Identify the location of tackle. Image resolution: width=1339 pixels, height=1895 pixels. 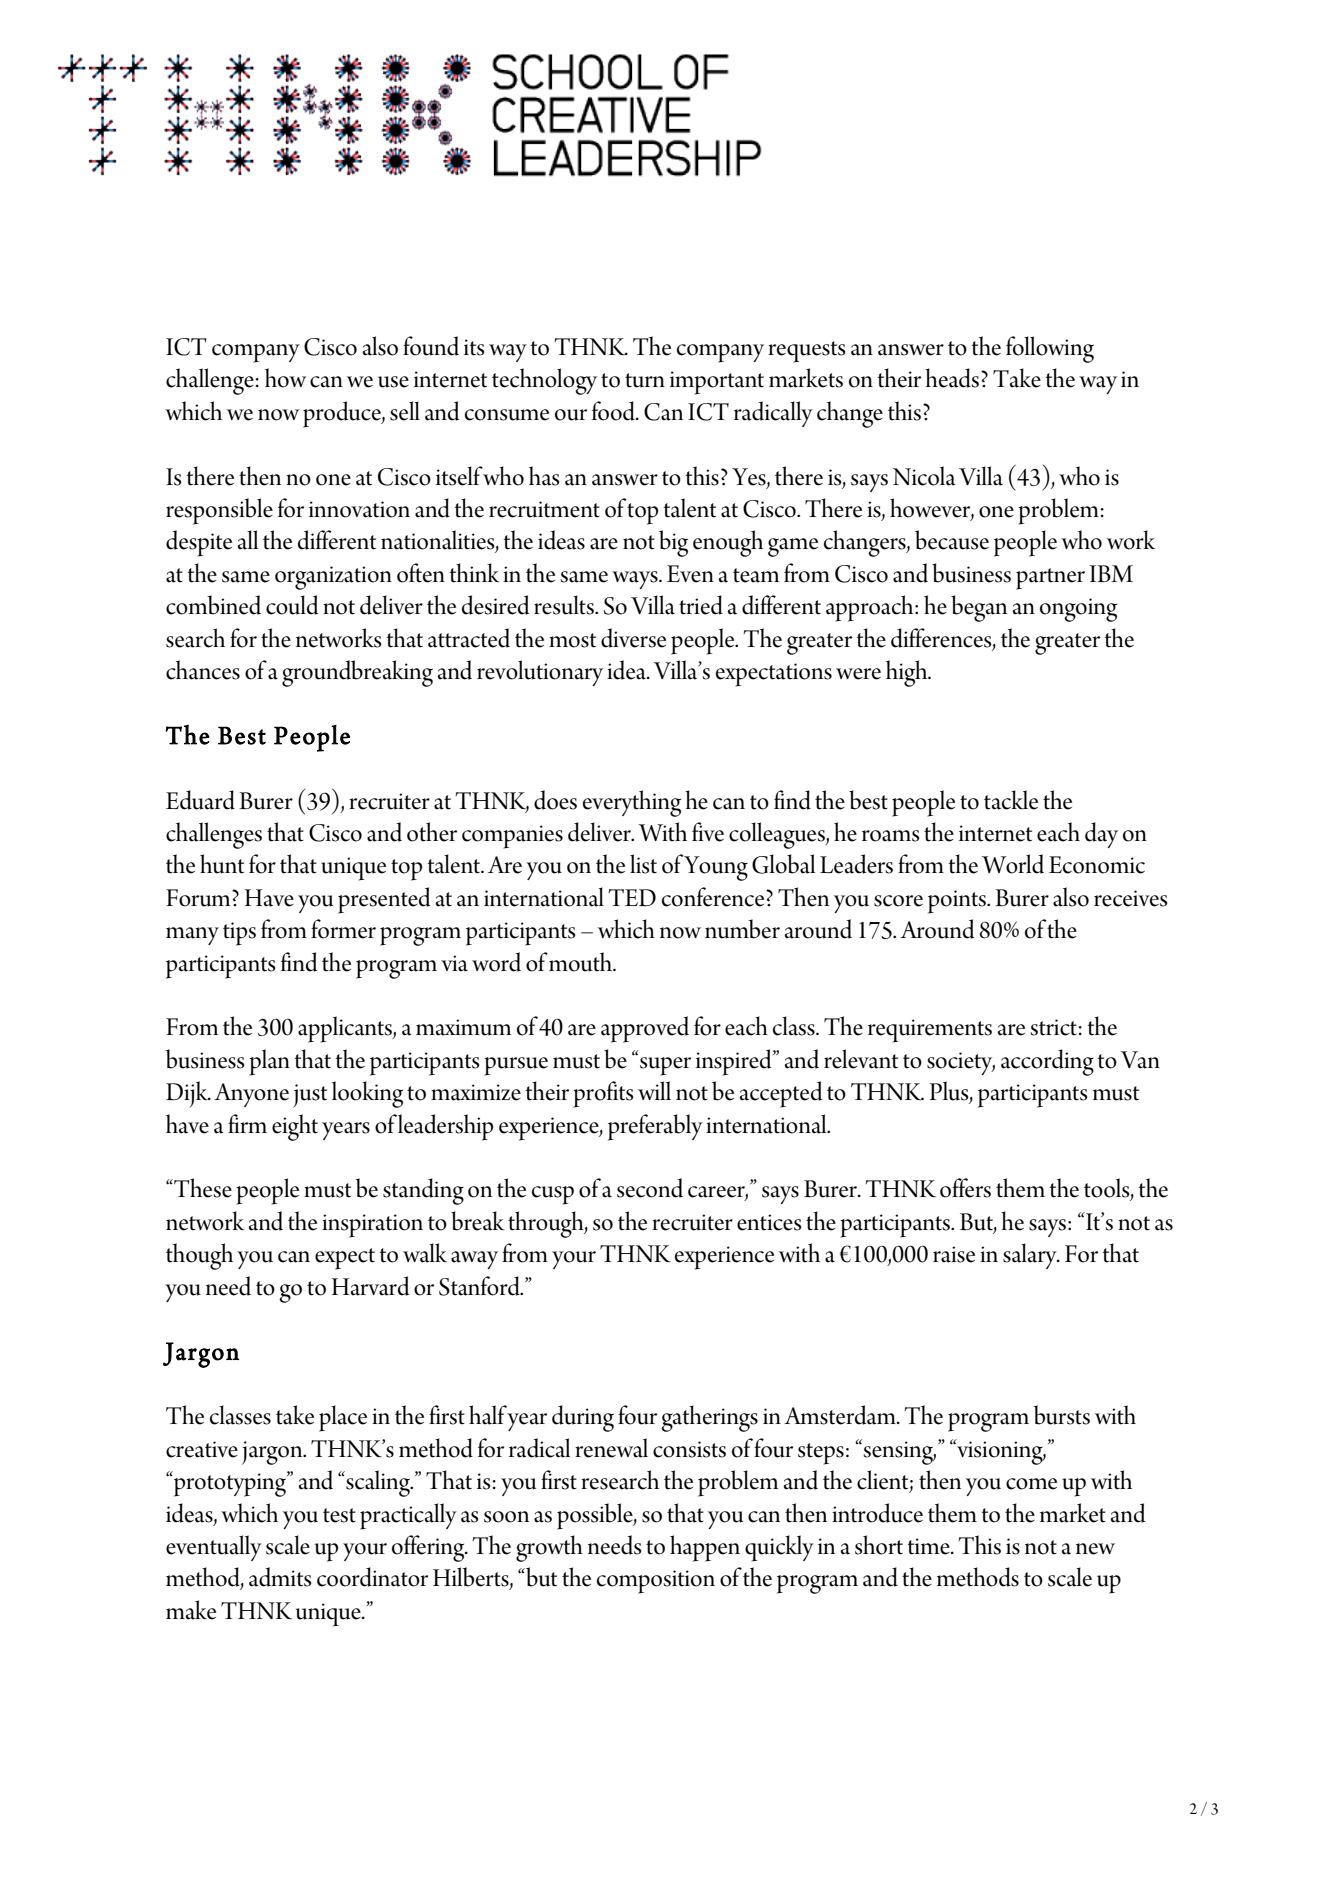
(1011, 800).
